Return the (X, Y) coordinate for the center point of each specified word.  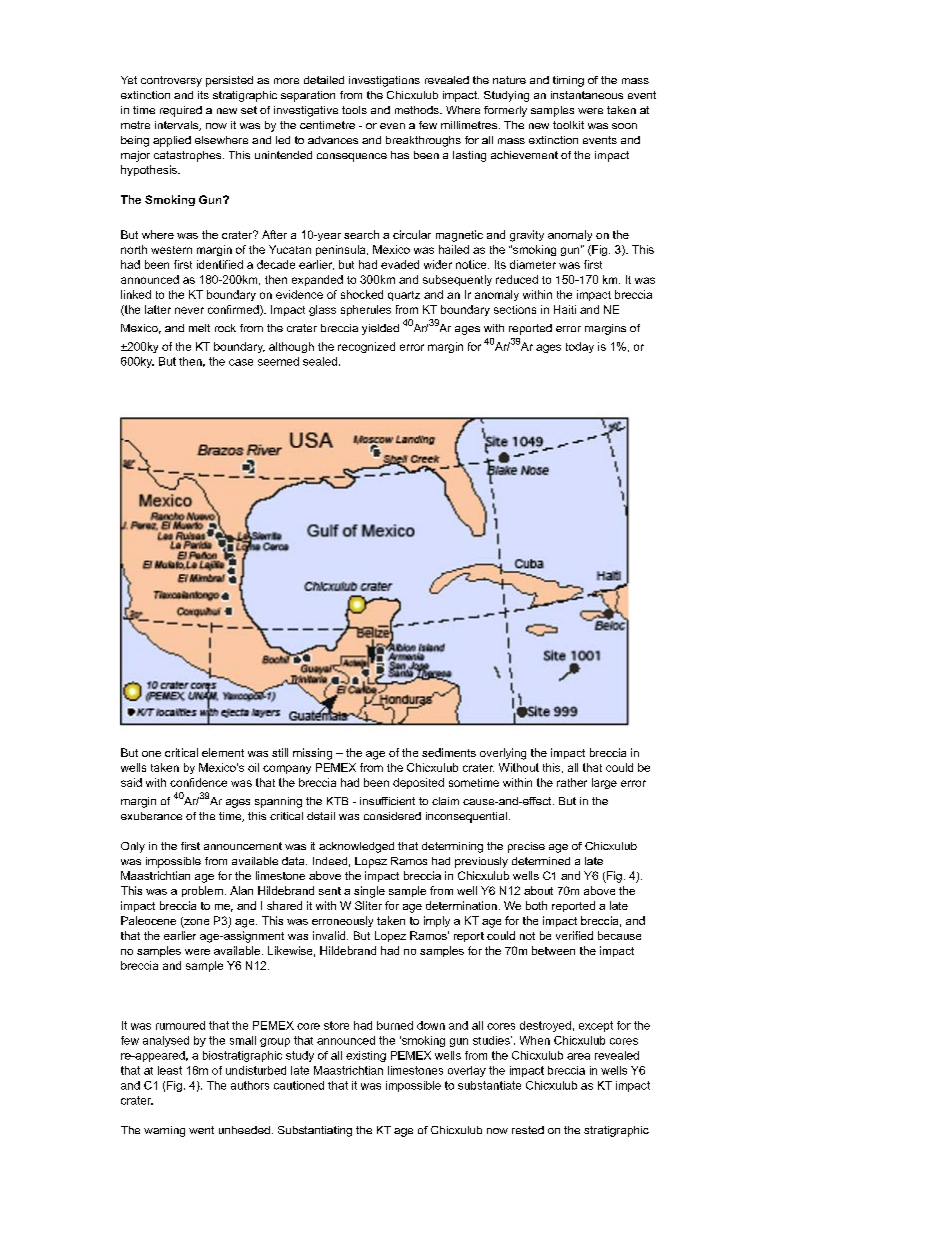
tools (354, 110)
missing (312, 754)
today (580, 347)
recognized (366, 347)
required (181, 111)
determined (541, 861)
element (223, 752)
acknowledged (356, 847)
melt (199, 328)
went (201, 1130)
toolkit (568, 125)
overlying (503, 754)
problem (202, 891)
